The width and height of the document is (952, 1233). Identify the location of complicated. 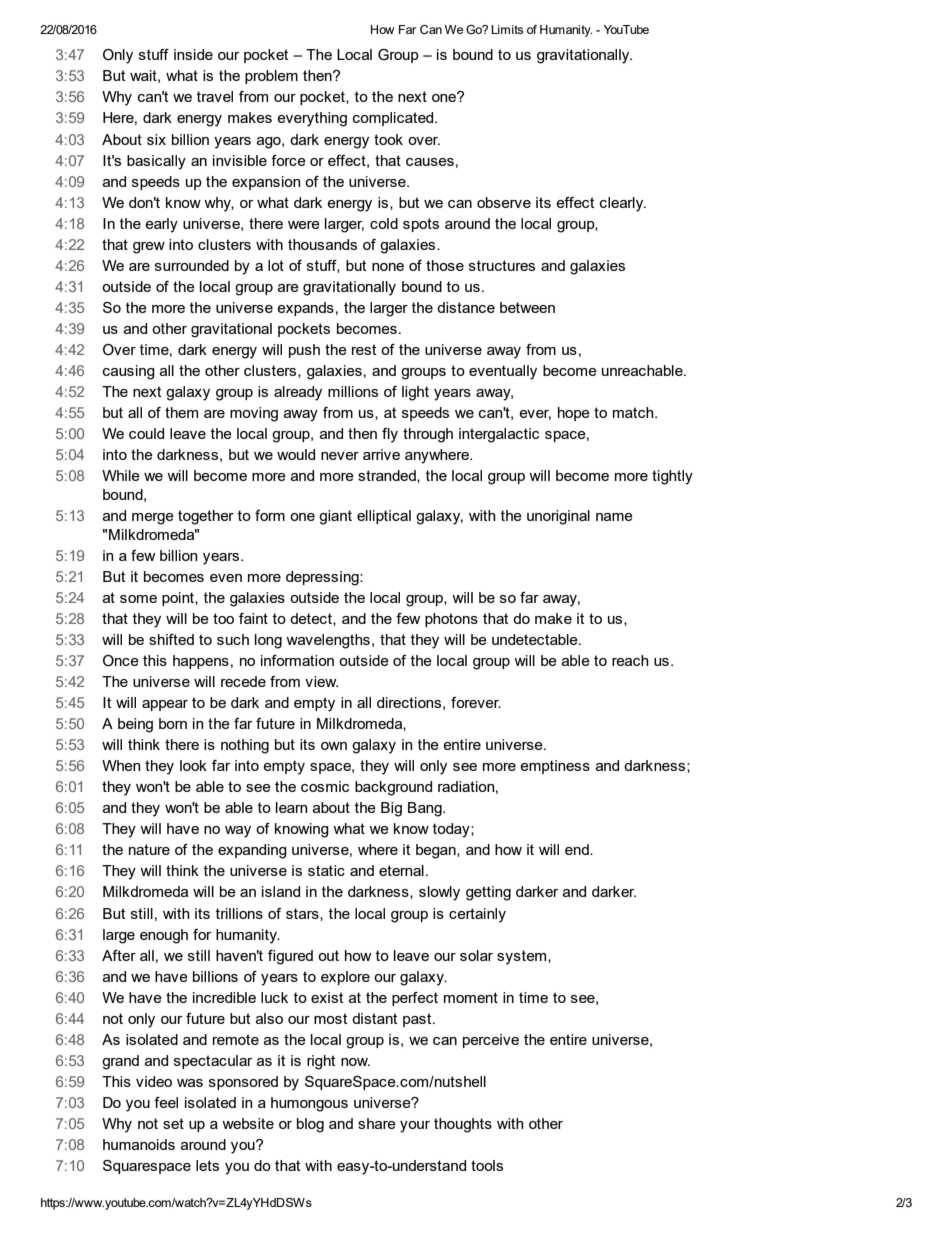
(394, 119).
